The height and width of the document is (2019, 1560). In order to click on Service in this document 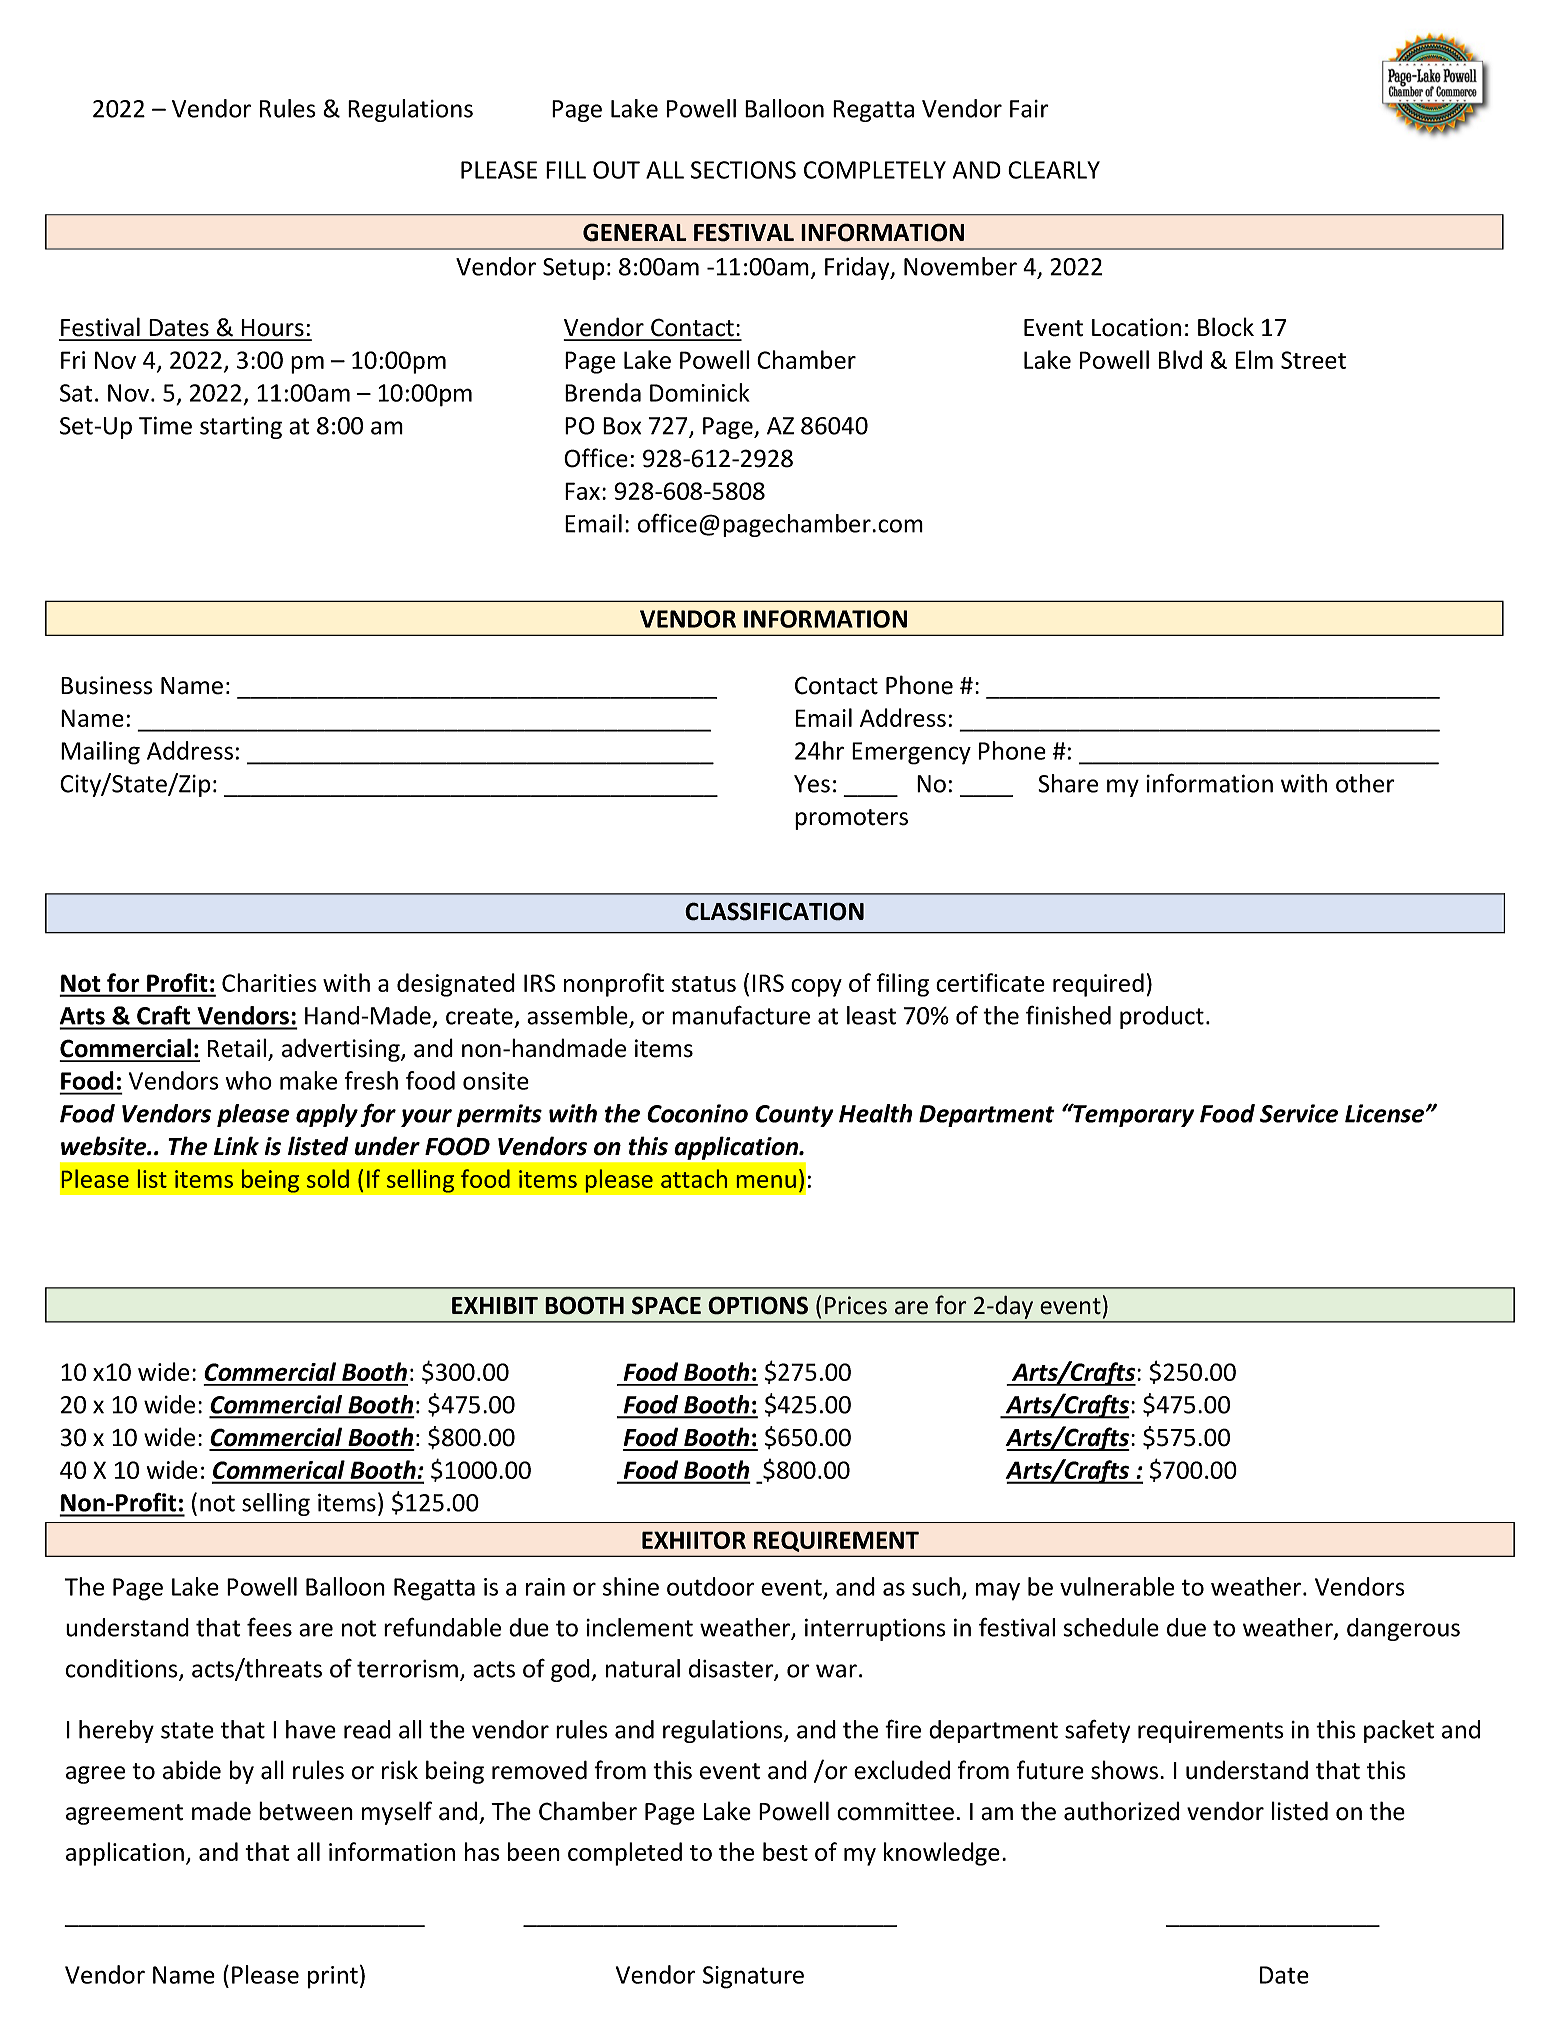, I will do `click(1299, 1113)`.
